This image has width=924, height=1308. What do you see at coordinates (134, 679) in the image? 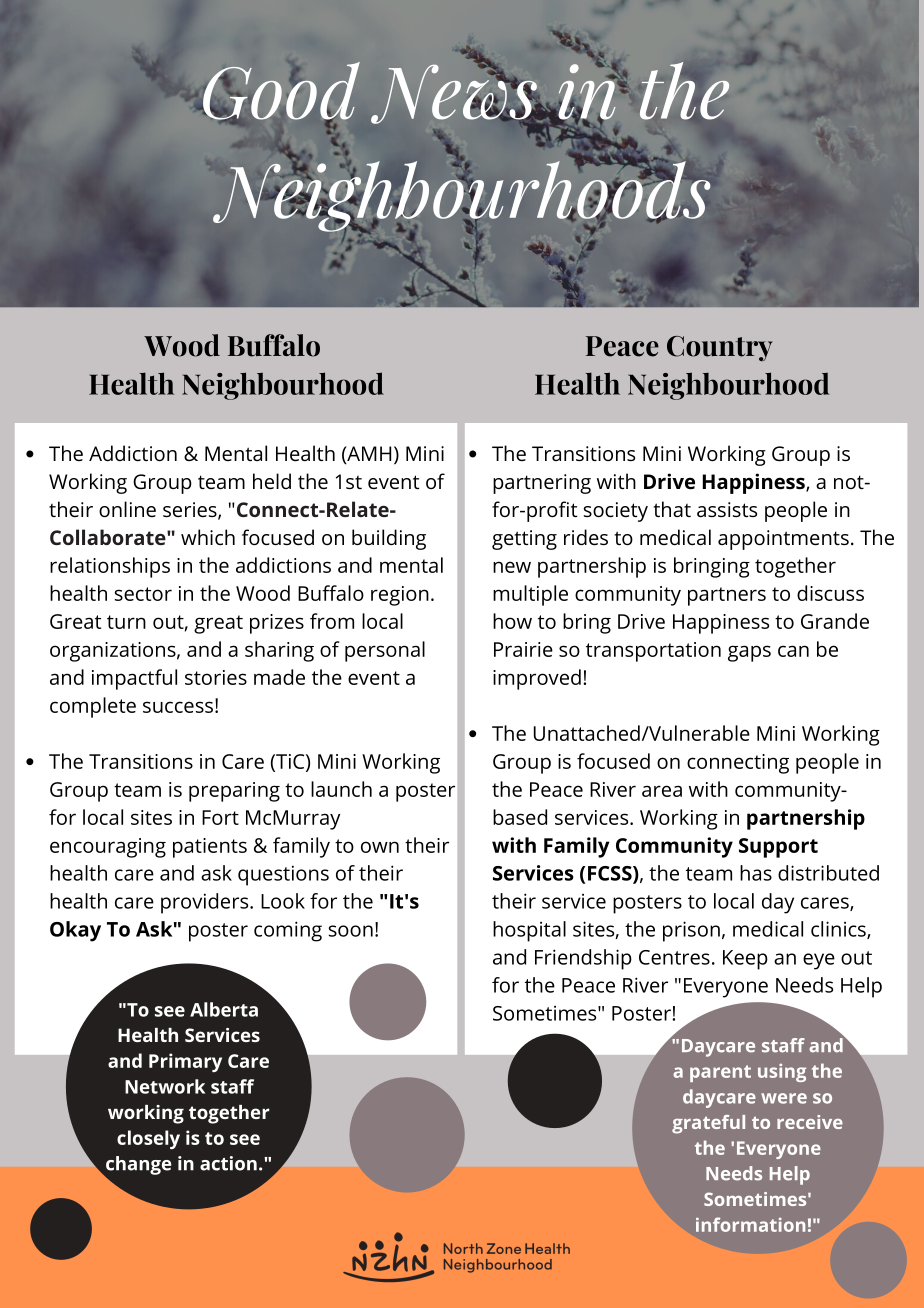
I see `impactful` at bounding box center [134, 679].
